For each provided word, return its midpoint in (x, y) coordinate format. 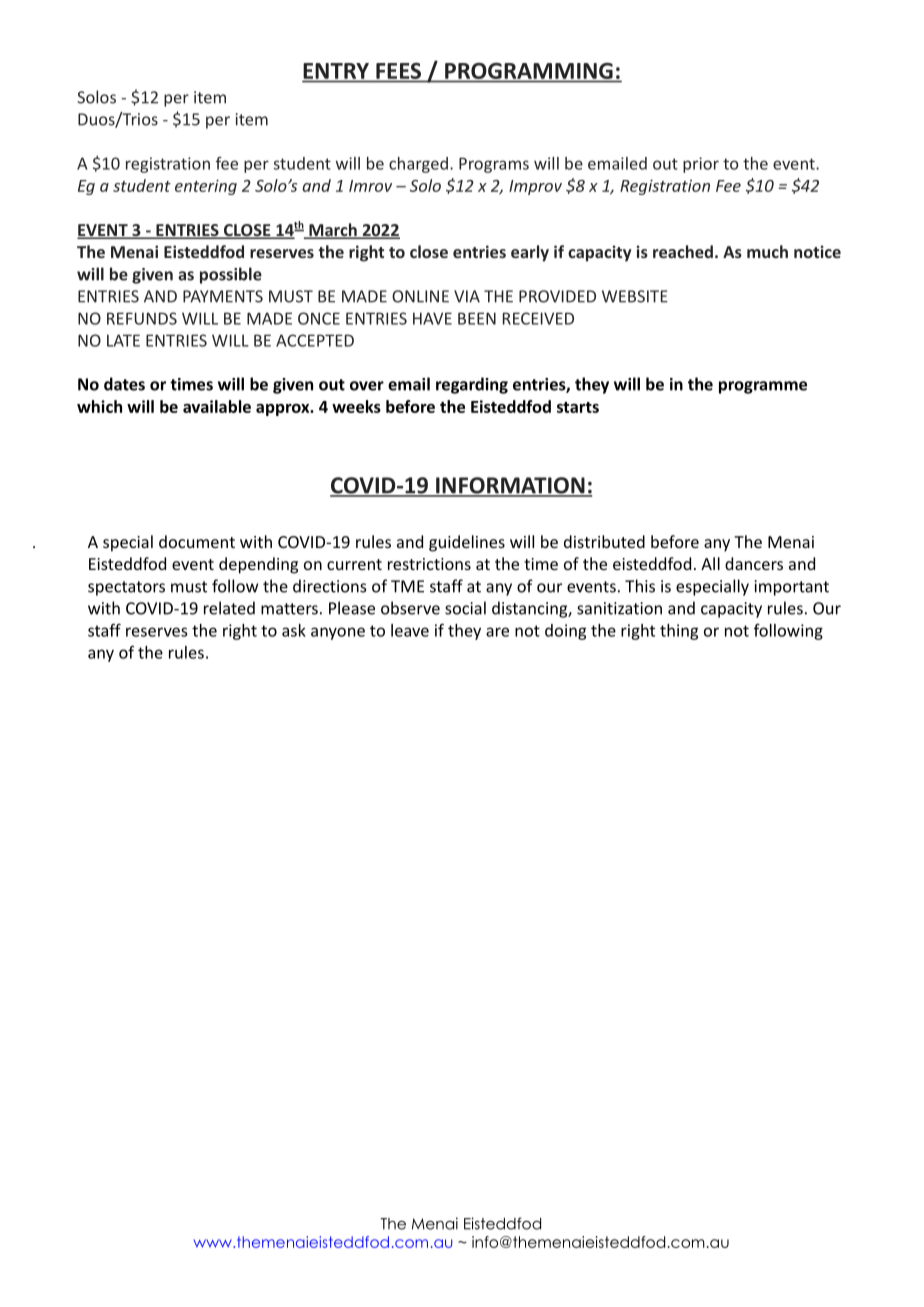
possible (231, 275)
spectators (126, 588)
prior (701, 165)
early (530, 253)
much (767, 251)
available (217, 406)
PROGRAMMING (529, 72)
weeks (356, 406)
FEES (398, 72)
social (465, 608)
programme (763, 387)
